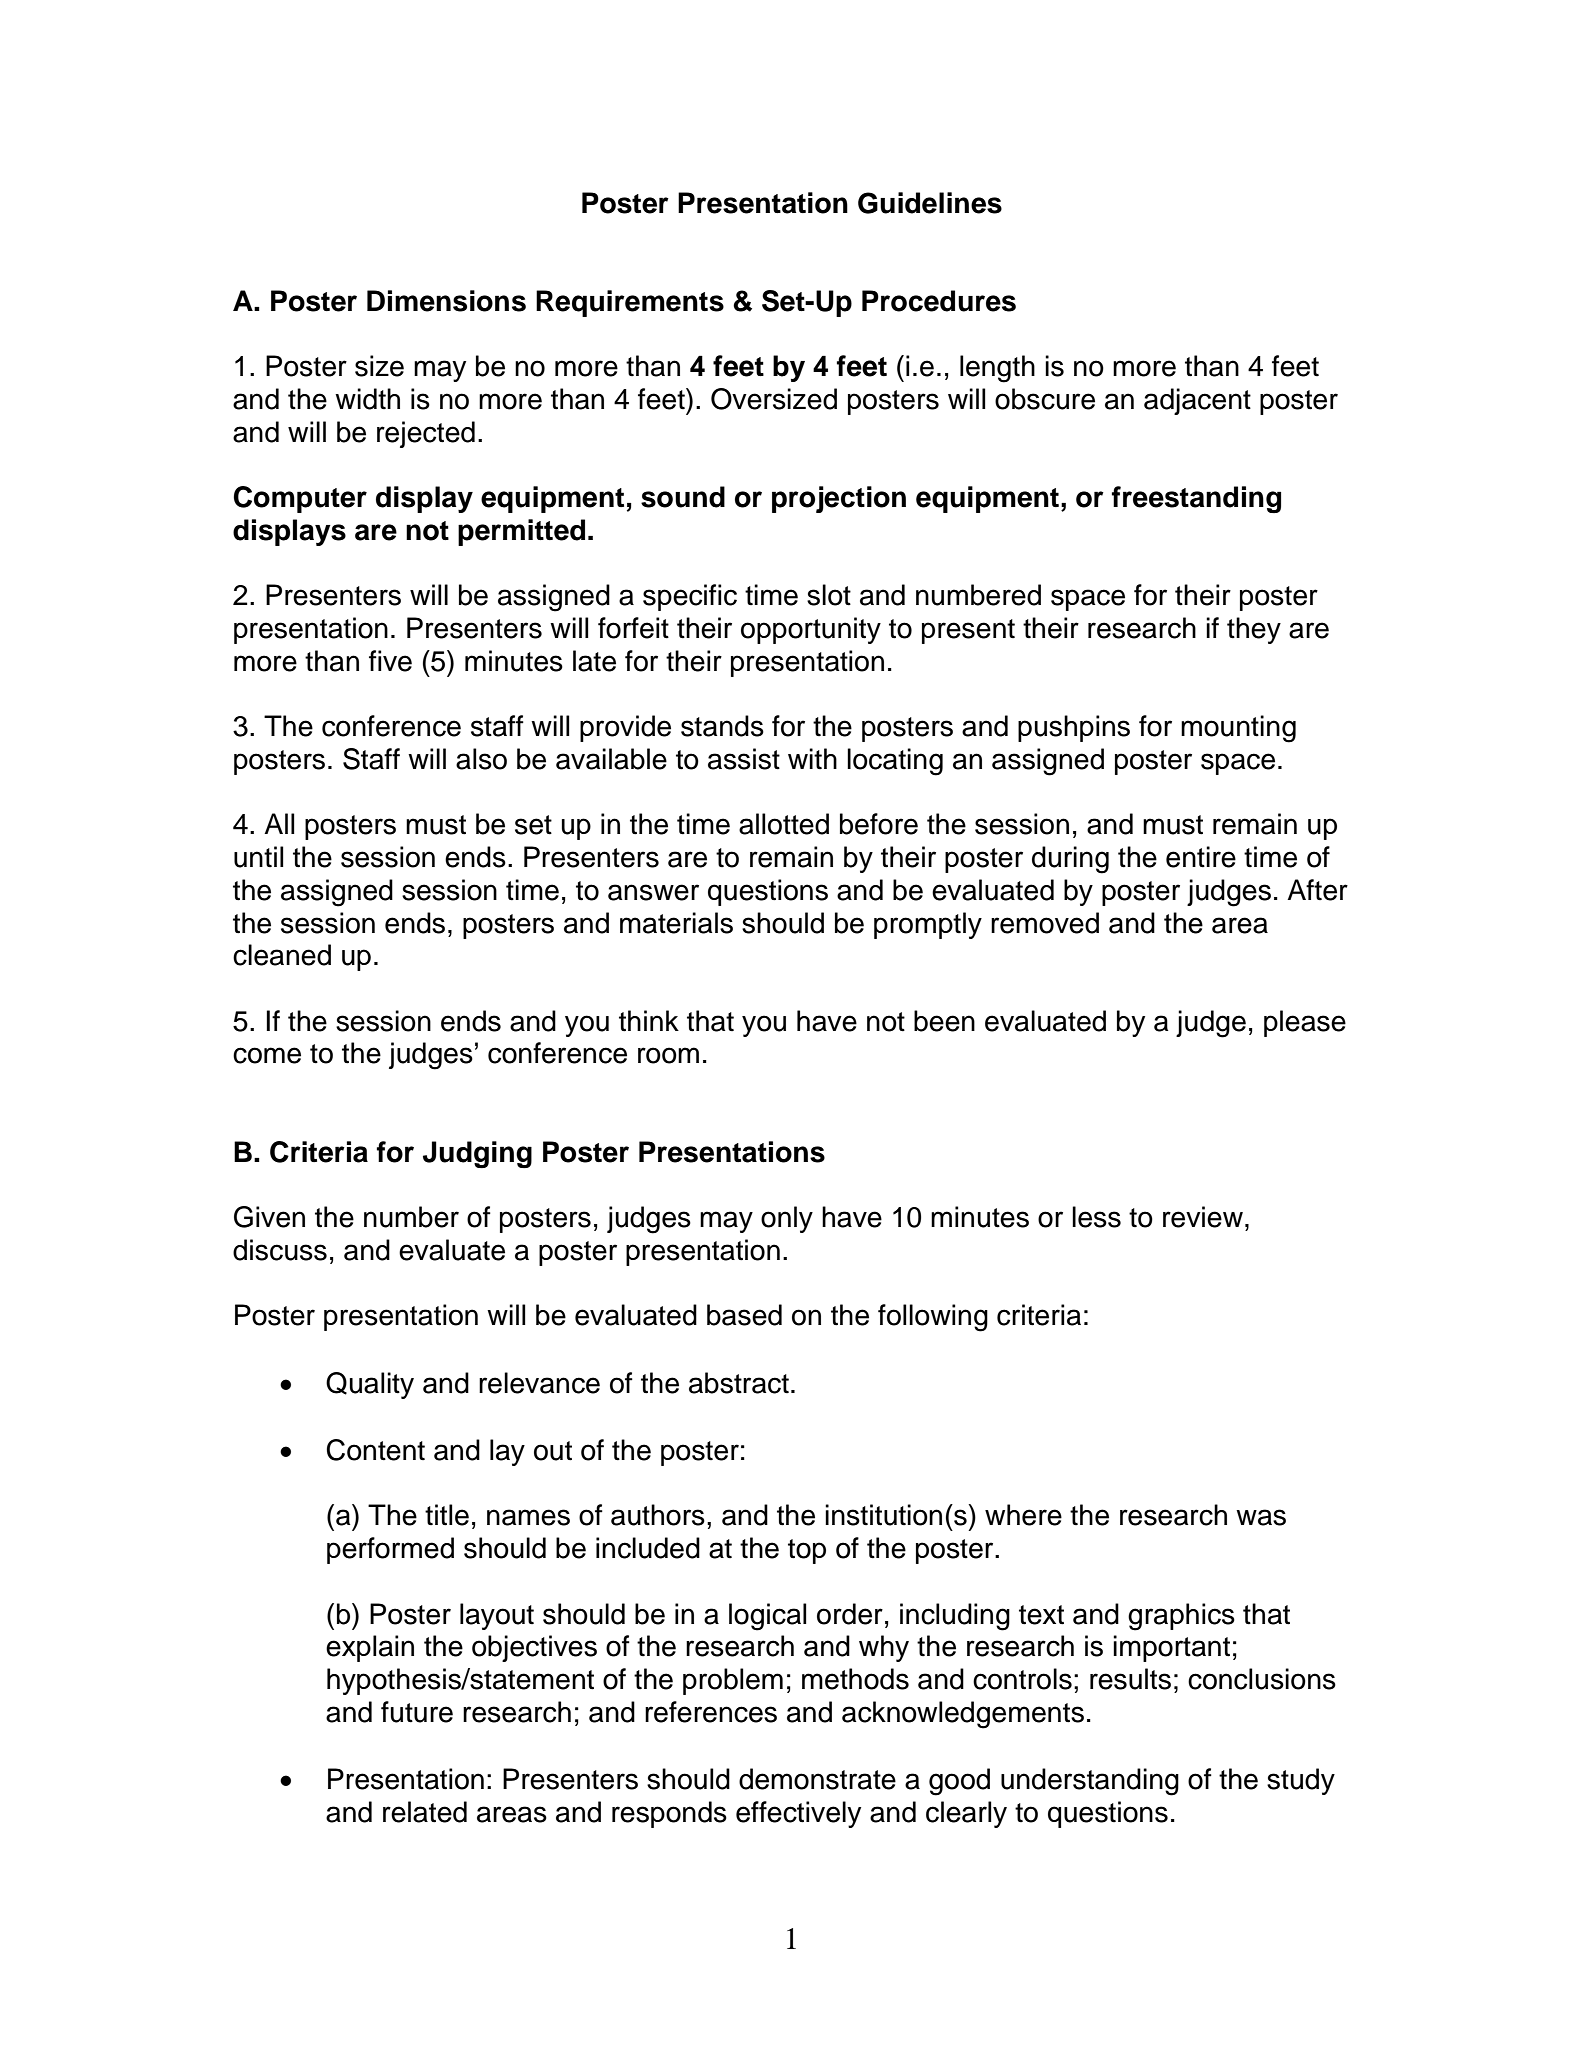 This screenshot has height=2049, width=1583. What do you see at coordinates (668, 1055) in the screenshot?
I see `room` at bounding box center [668, 1055].
